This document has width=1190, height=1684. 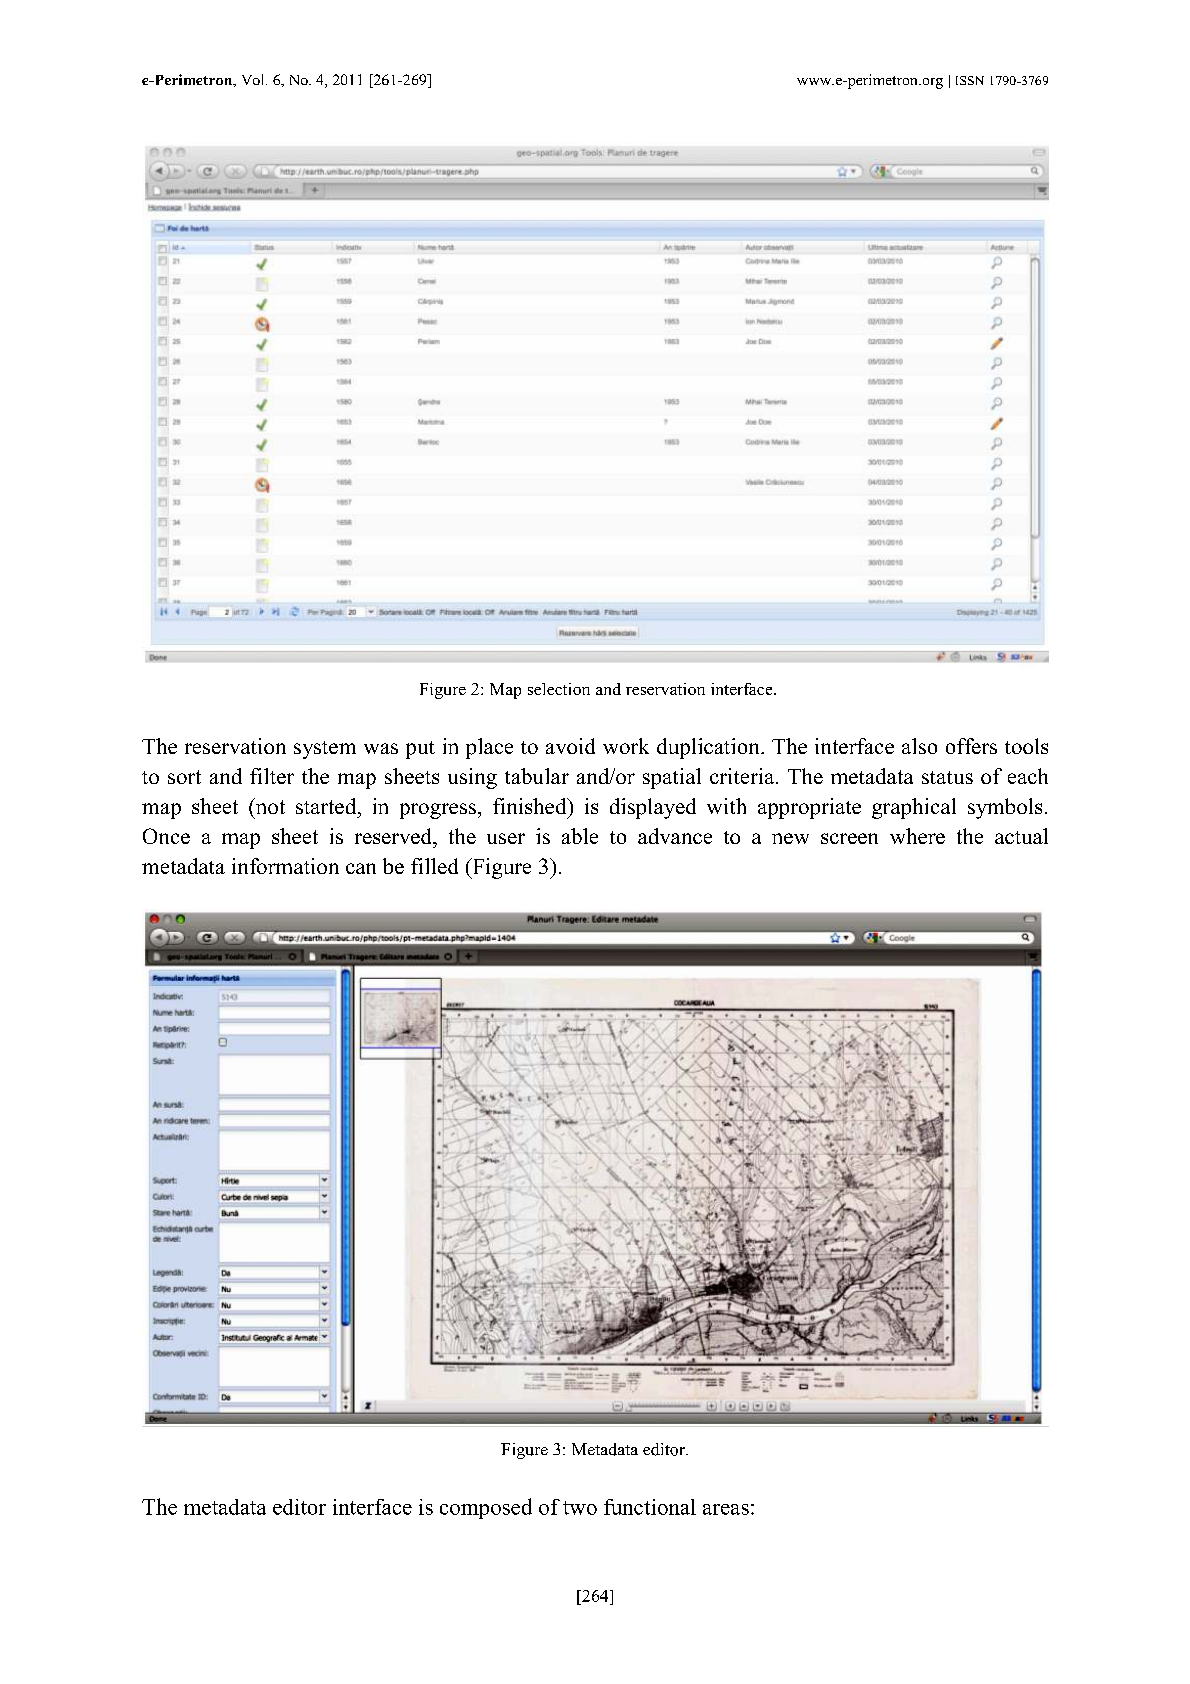 What do you see at coordinates (971, 746) in the document?
I see `offers` at bounding box center [971, 746].
